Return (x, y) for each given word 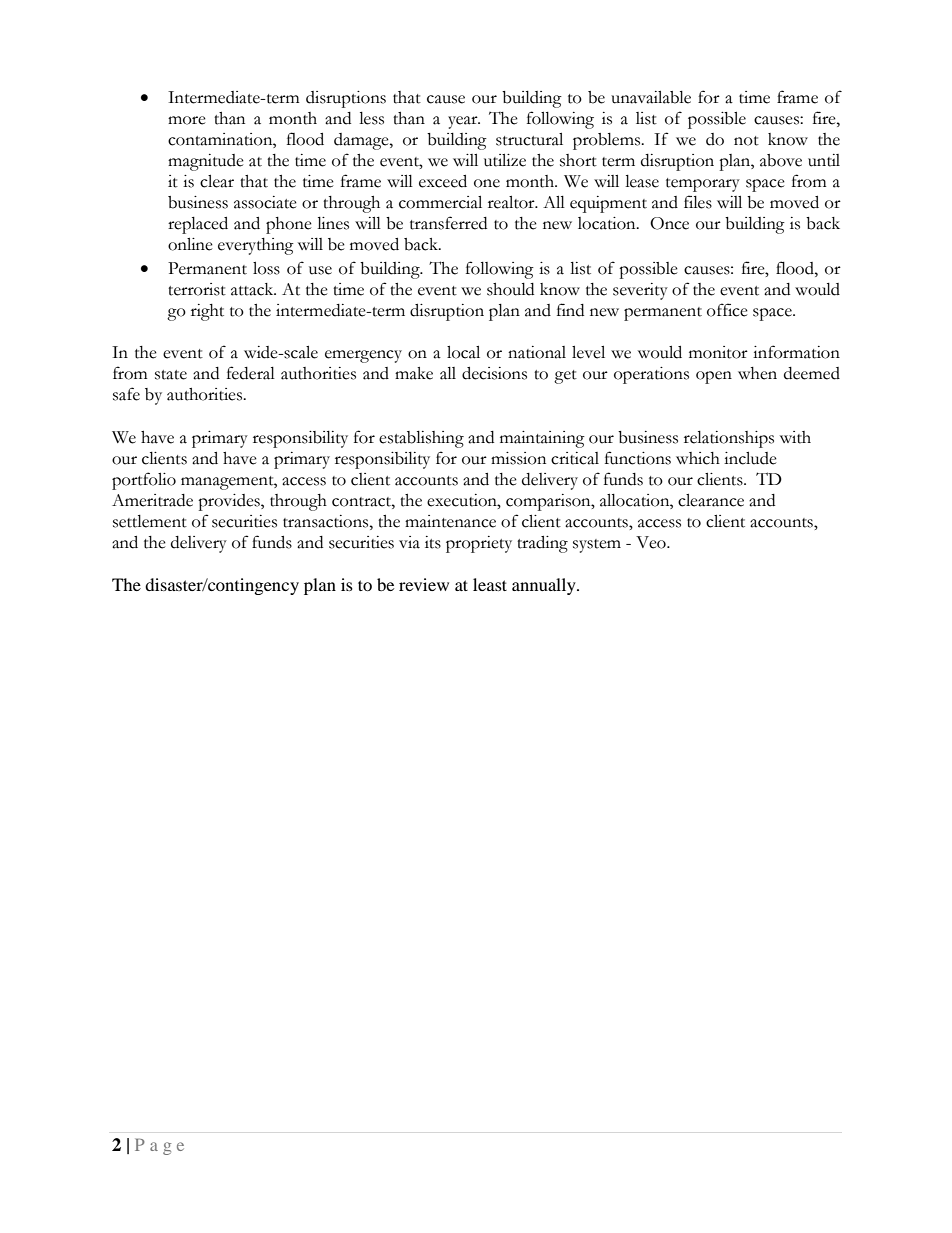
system (597, 546)
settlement (150, 521)
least (490, 584)
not (746, 141)
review (424, 584)
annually (545, 586)
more (187, 120)
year (464, 122)
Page (159, 1146)
